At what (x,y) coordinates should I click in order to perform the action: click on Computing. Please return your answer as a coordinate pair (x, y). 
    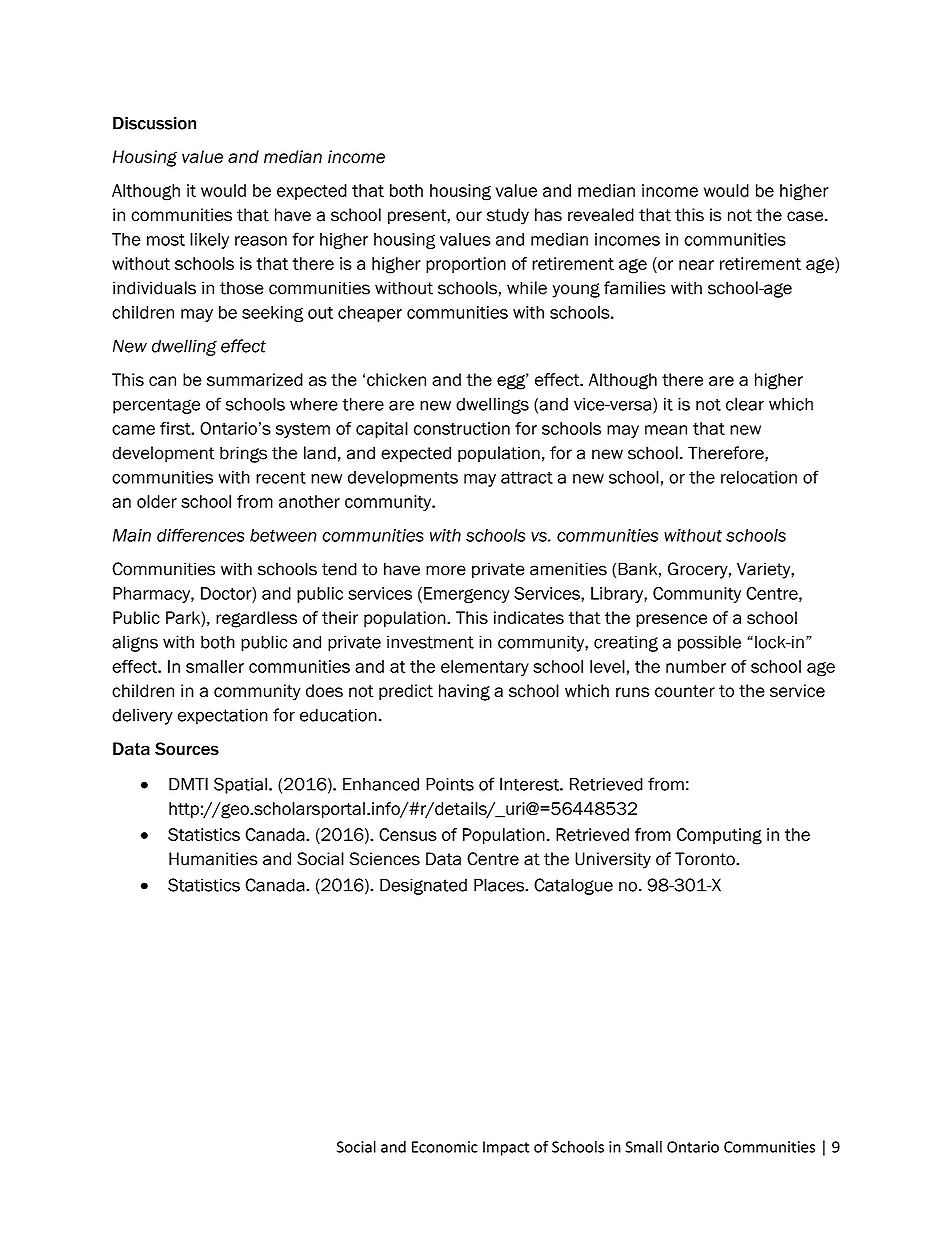
    Looking at the image, I should click on (719, 836).
